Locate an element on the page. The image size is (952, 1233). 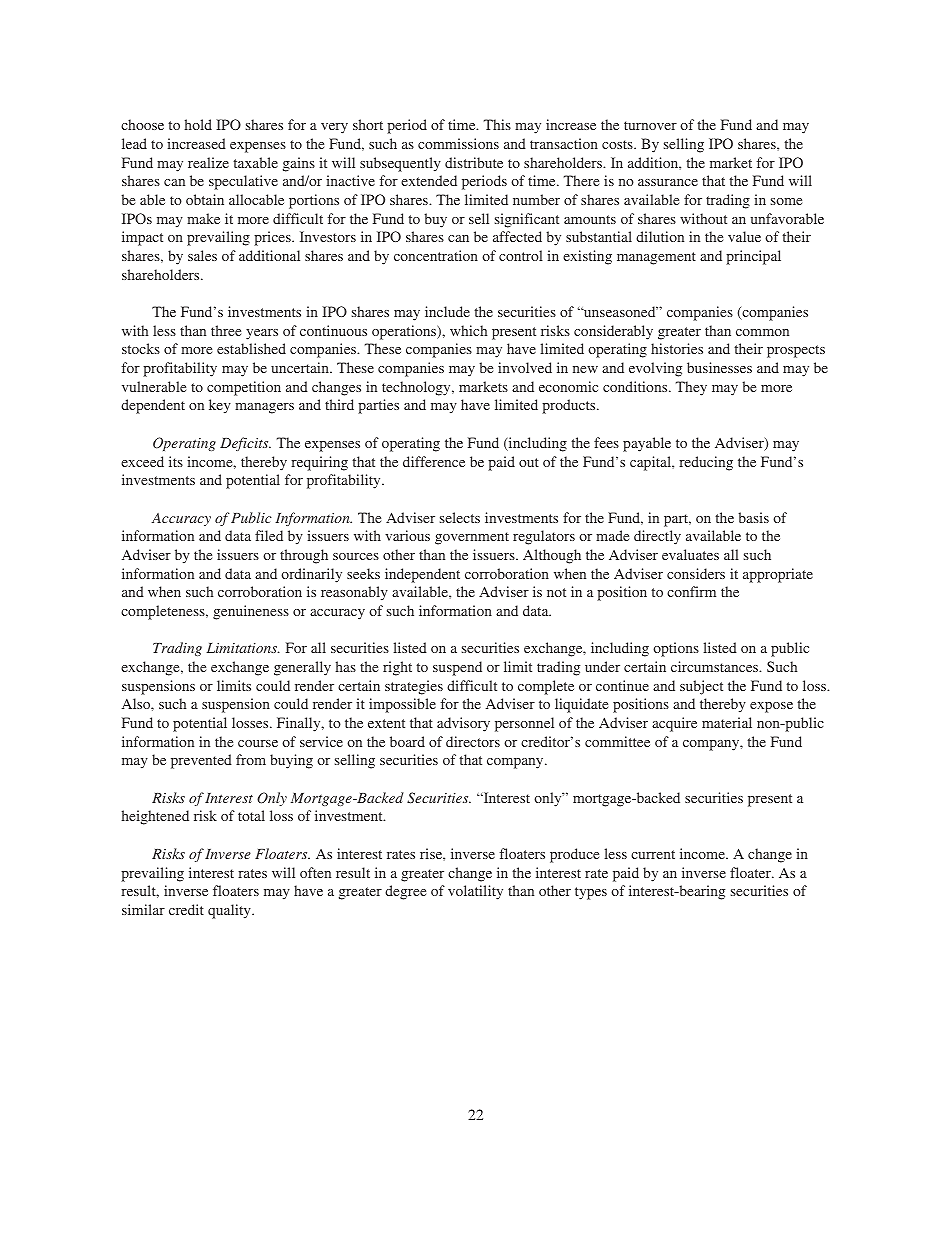
quality is located at coordinates (230, 911).
